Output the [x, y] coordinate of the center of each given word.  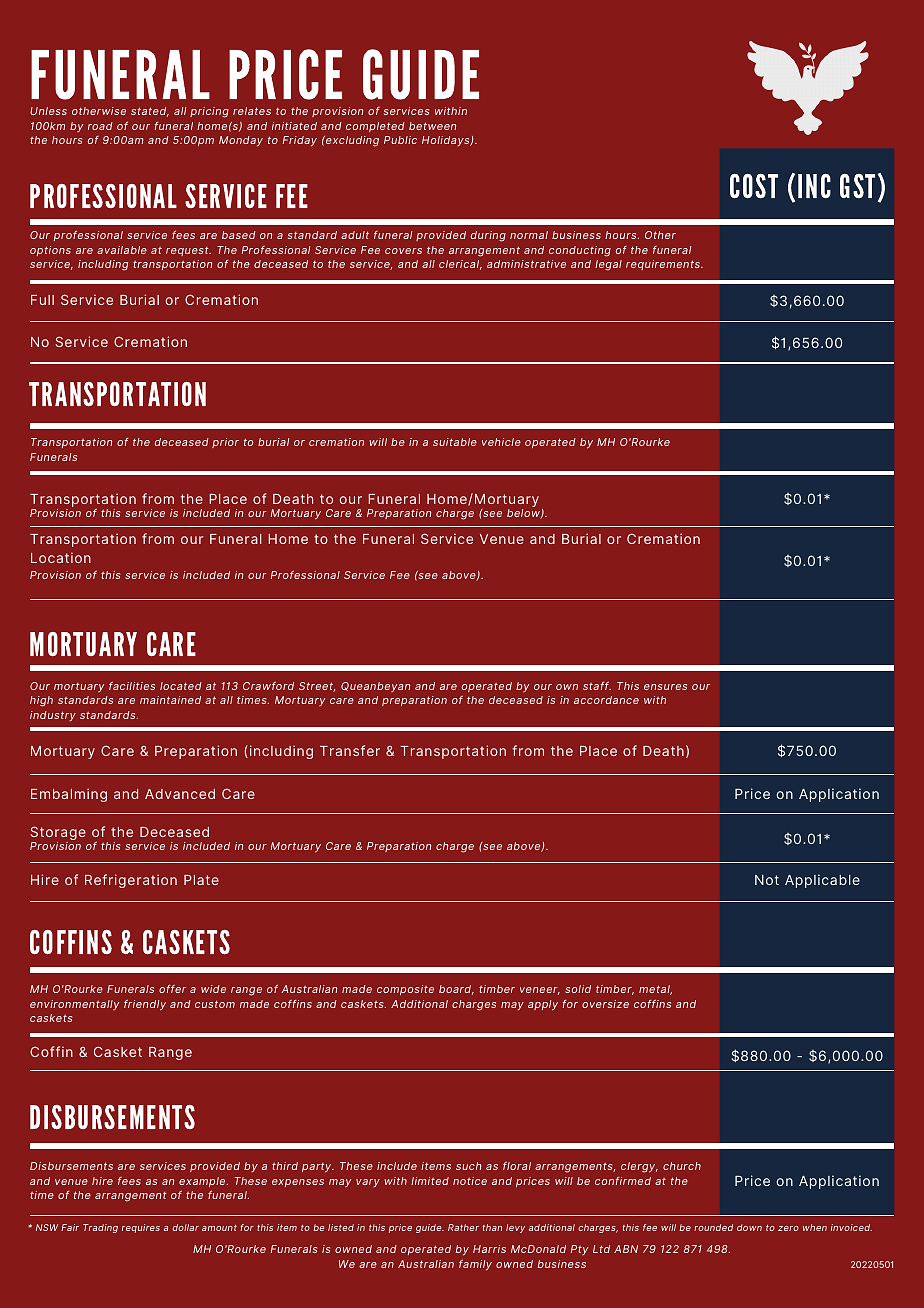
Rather [463, 1227]
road [100, 126]
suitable [455, 442]
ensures [665, 687]
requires [141, 1228]
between [432, 126]
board [456, 990]
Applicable [822, 881]
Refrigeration [131, 881]
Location [61, 557]
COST [754, 186]
